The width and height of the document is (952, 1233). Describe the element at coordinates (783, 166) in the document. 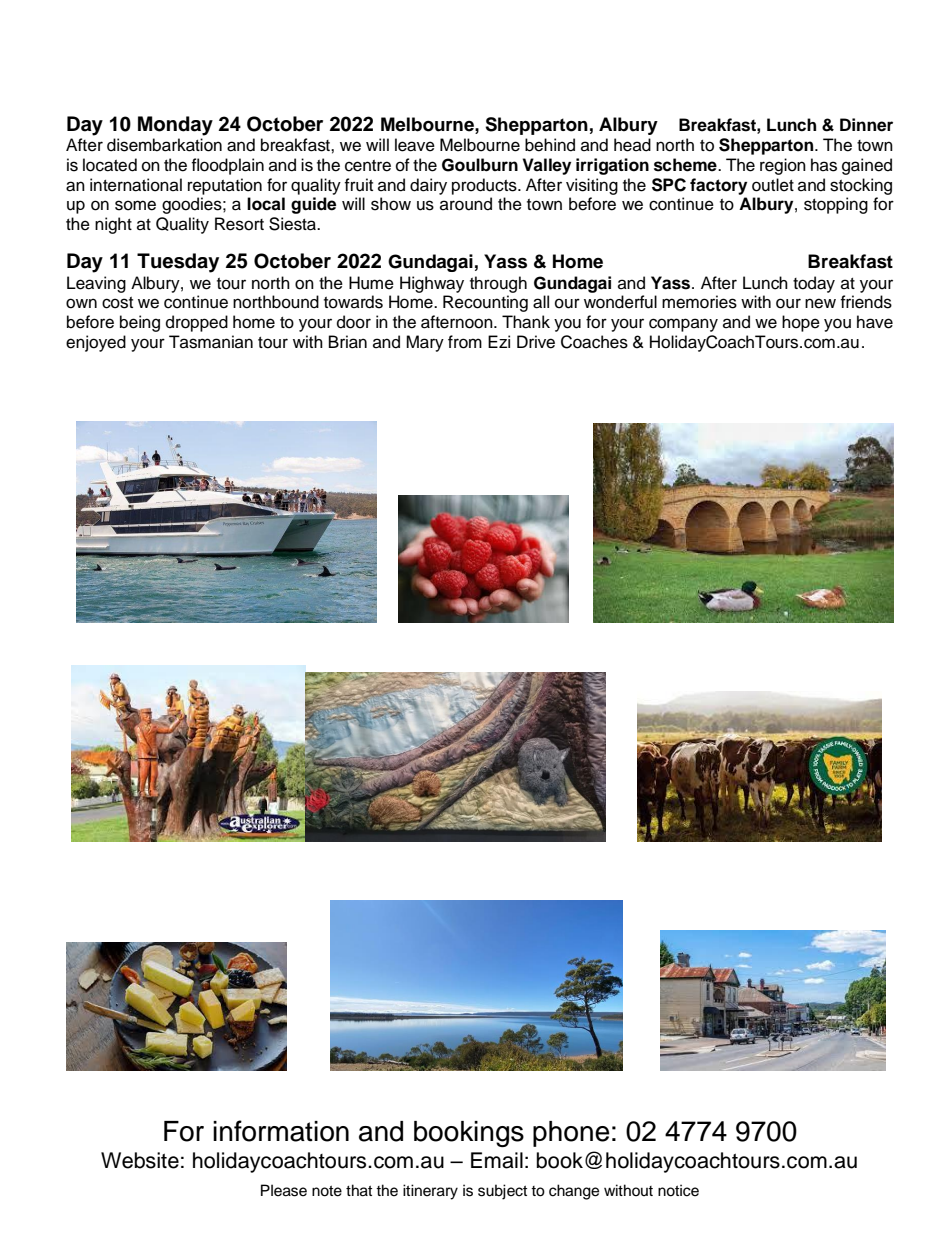

I see `region` at that location.
